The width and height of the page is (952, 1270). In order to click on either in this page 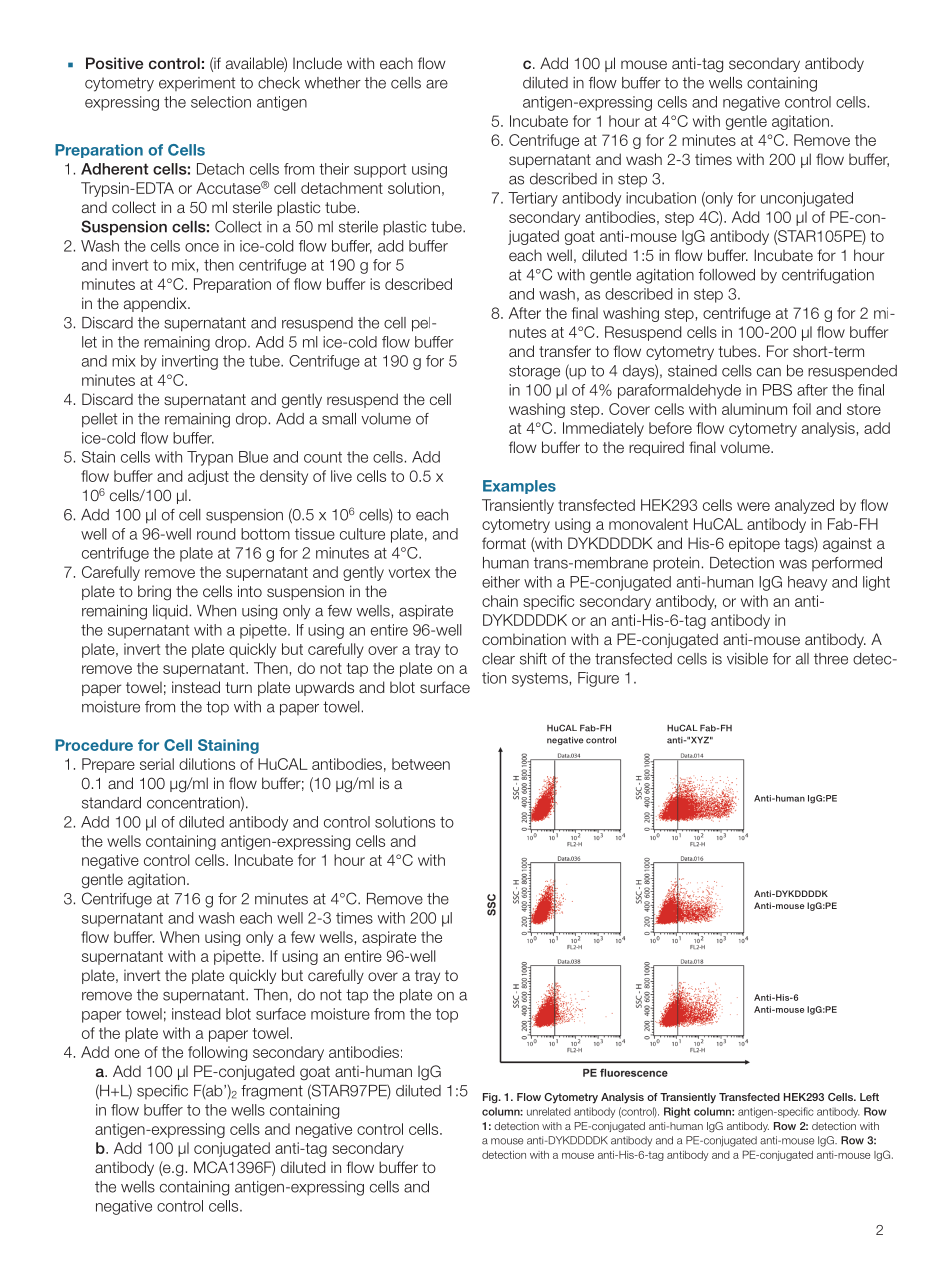, I will do `click(501, 582)`.
